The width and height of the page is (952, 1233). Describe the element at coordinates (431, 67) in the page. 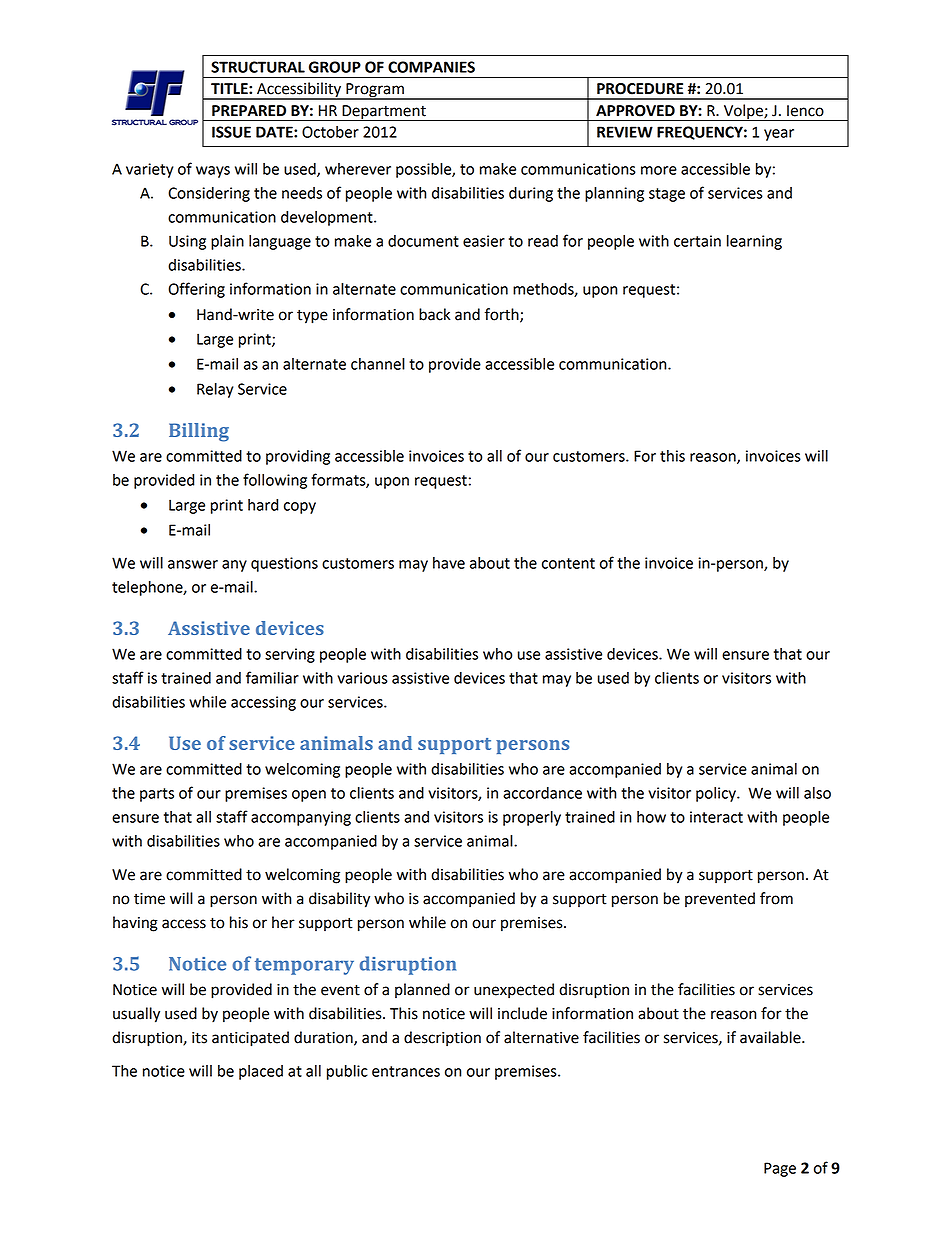

I see `COMPANIES` at that location.
